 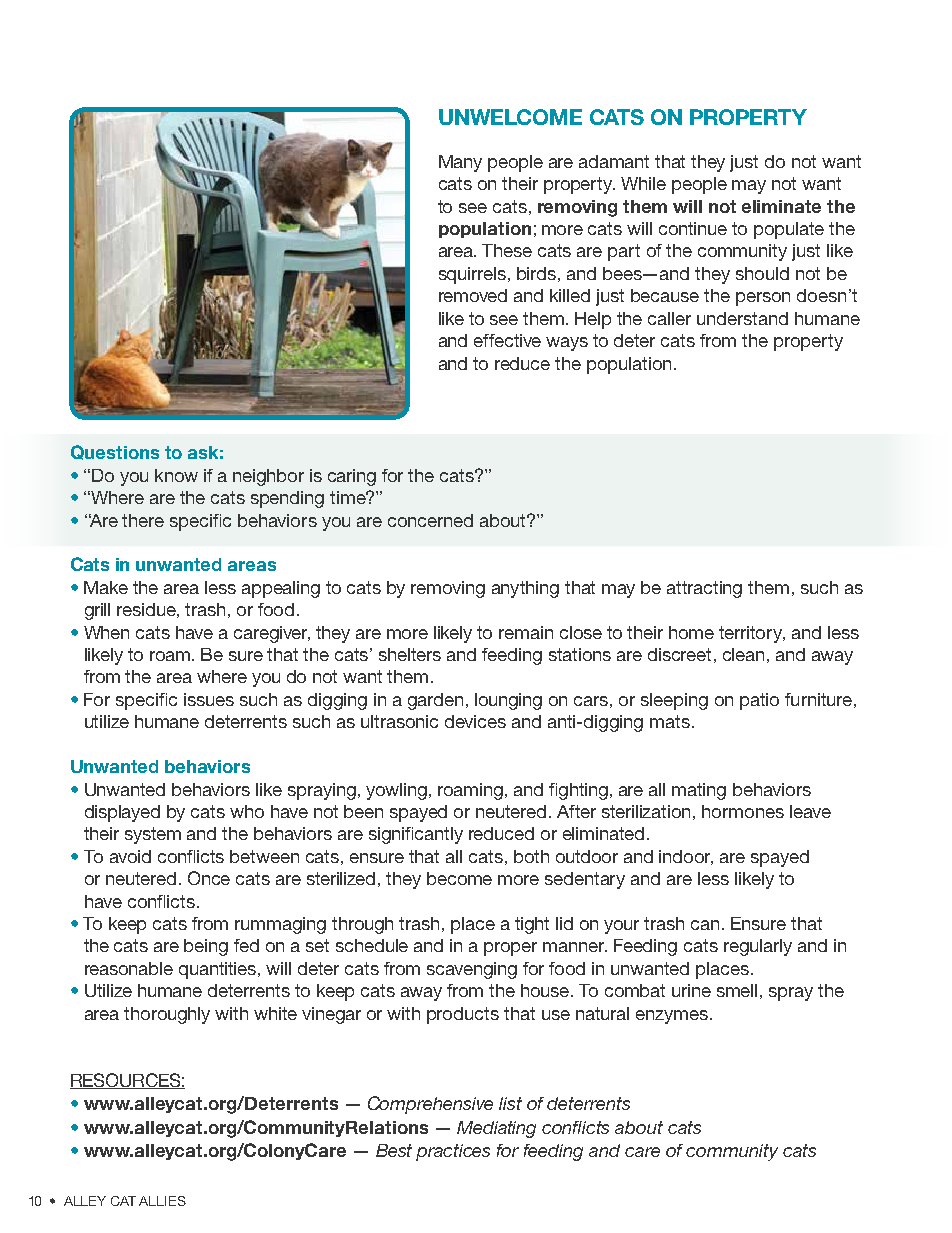 What do you see at coordinates (510, 117) in the screenshot?
I see `UNWELCOME` at bounding box center [510, 117].
